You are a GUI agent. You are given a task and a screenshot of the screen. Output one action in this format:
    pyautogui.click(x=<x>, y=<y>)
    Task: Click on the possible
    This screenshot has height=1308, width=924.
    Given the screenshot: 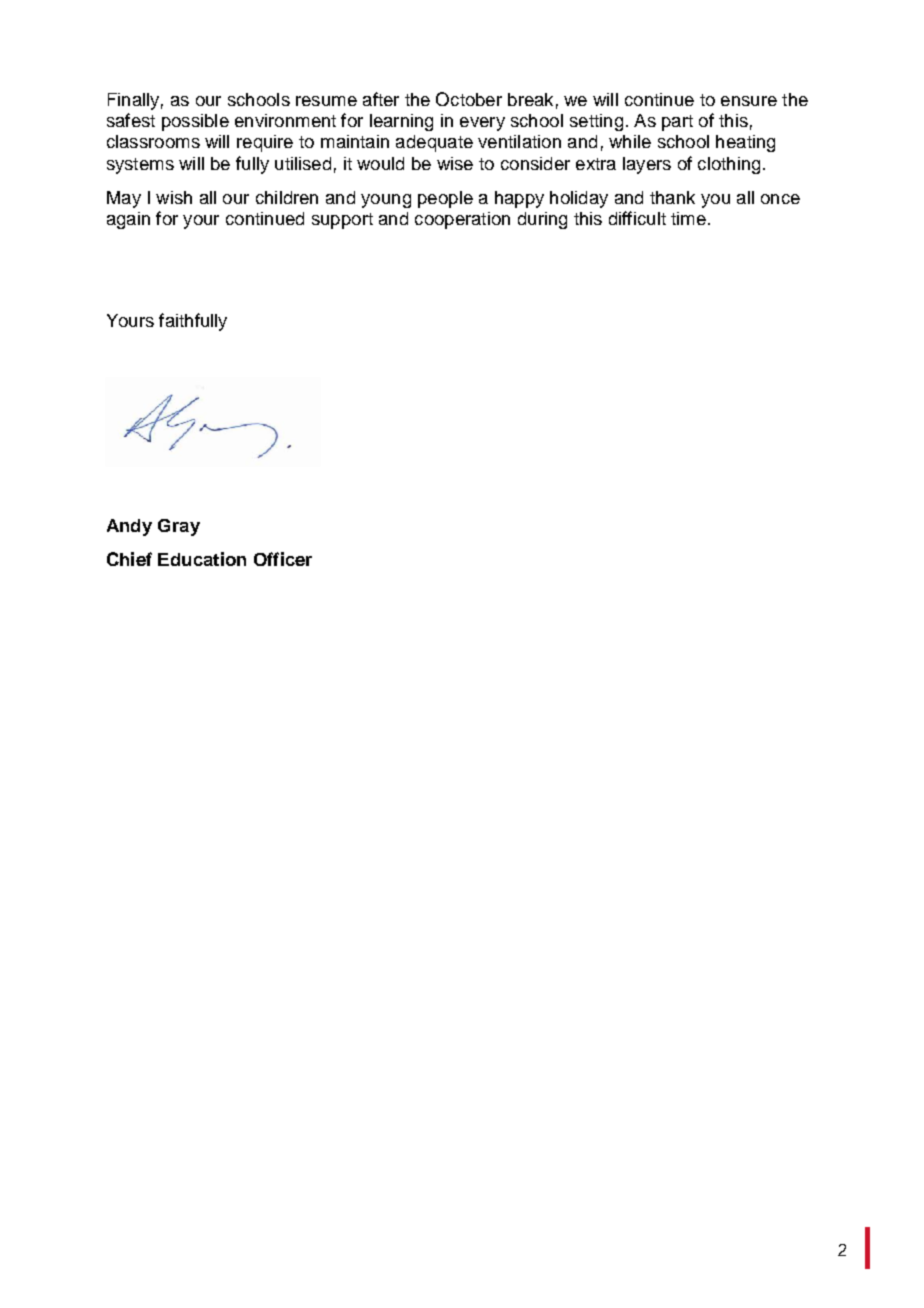 What is the action you would take?
    pyautogui.click(x=195, y=122)
